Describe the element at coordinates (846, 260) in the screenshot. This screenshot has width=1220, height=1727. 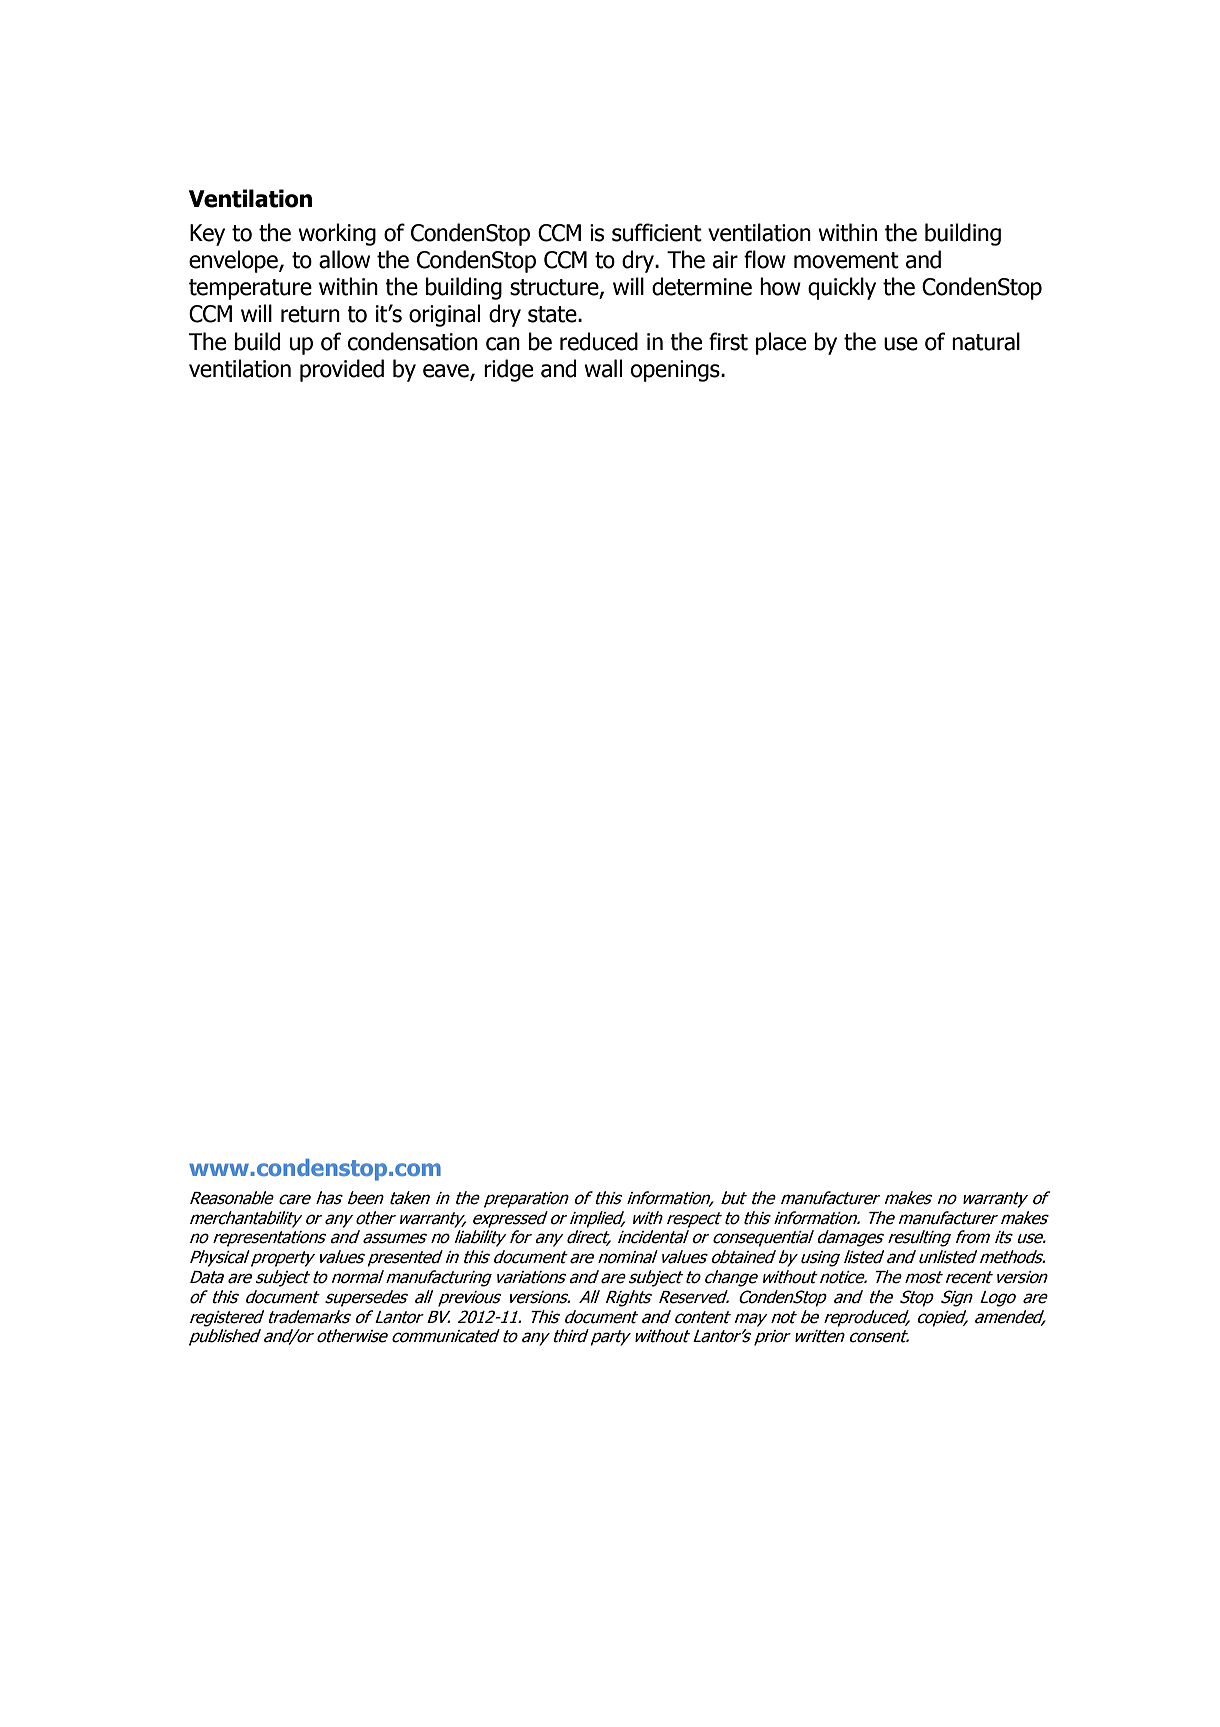
I see `movement` at that location.
